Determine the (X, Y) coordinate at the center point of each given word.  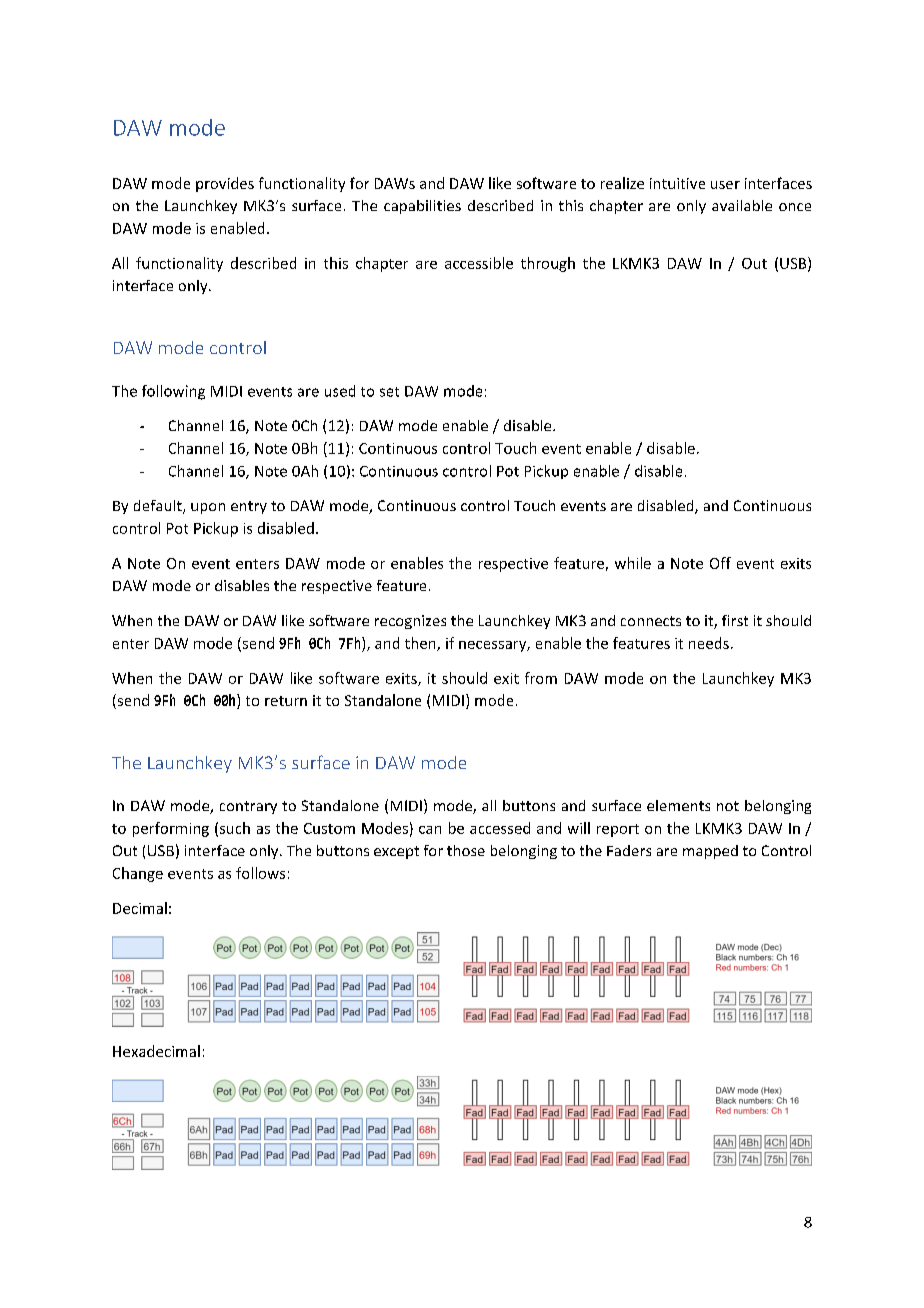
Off (720, 563)
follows (260, 873)
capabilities (422, 207)
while (633, 563)
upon (208, 508)
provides (225, 184)
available (742, 205)
